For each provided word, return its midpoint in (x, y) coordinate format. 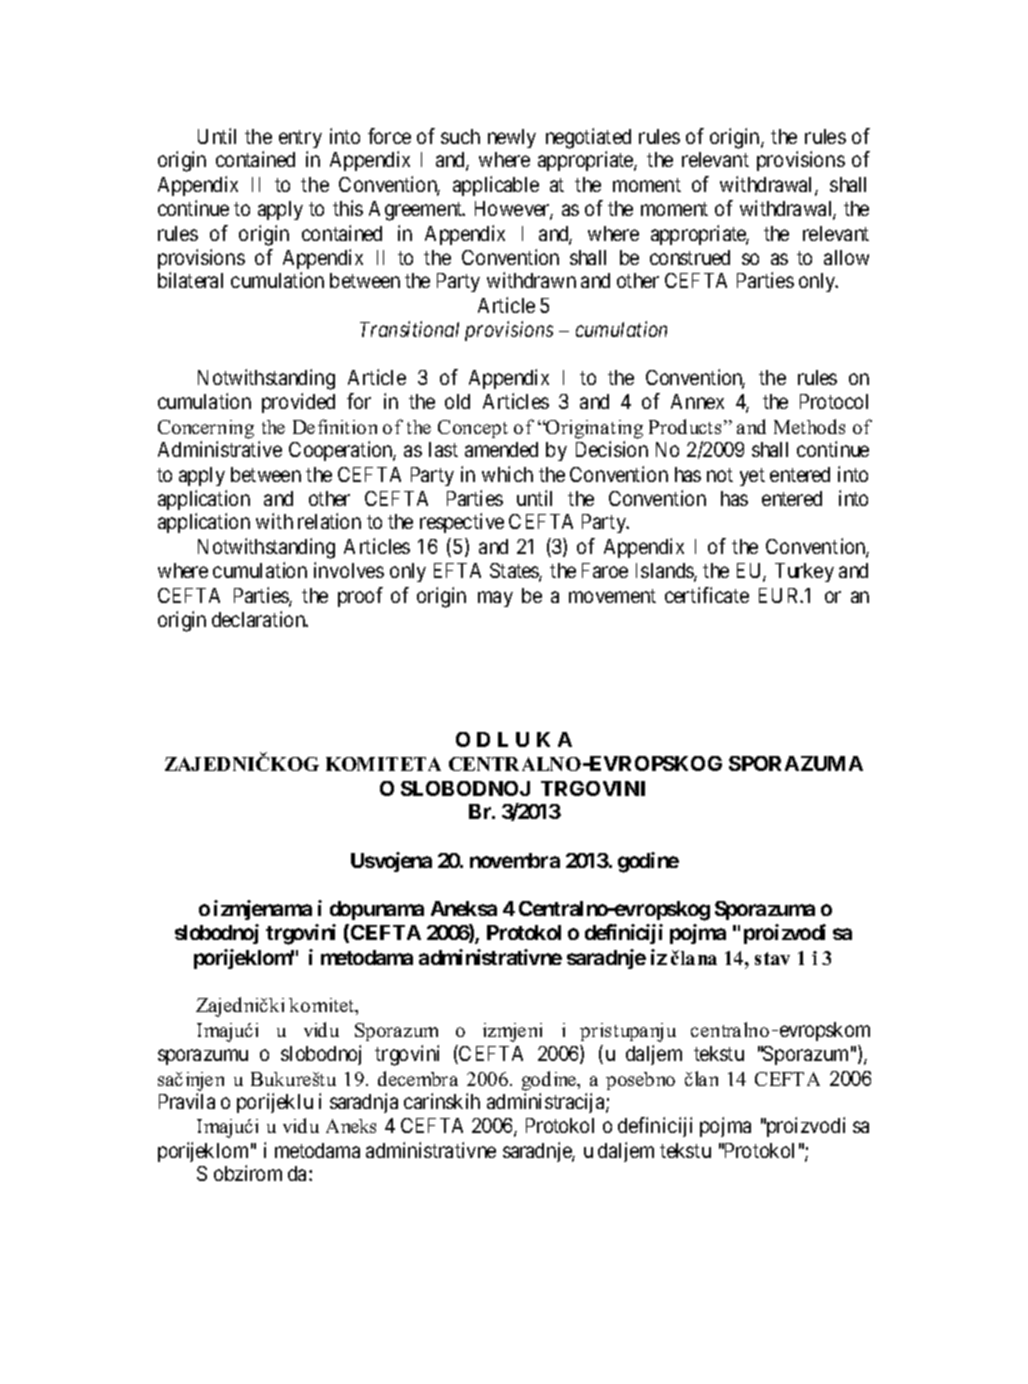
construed (690, 257)
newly (512, 138)
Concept (473, 429)
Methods (809, 426)
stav (772, 958)
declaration (260, 619)
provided (298, 403)
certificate (707, 595)
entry (300, 139)
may (495, 599)
